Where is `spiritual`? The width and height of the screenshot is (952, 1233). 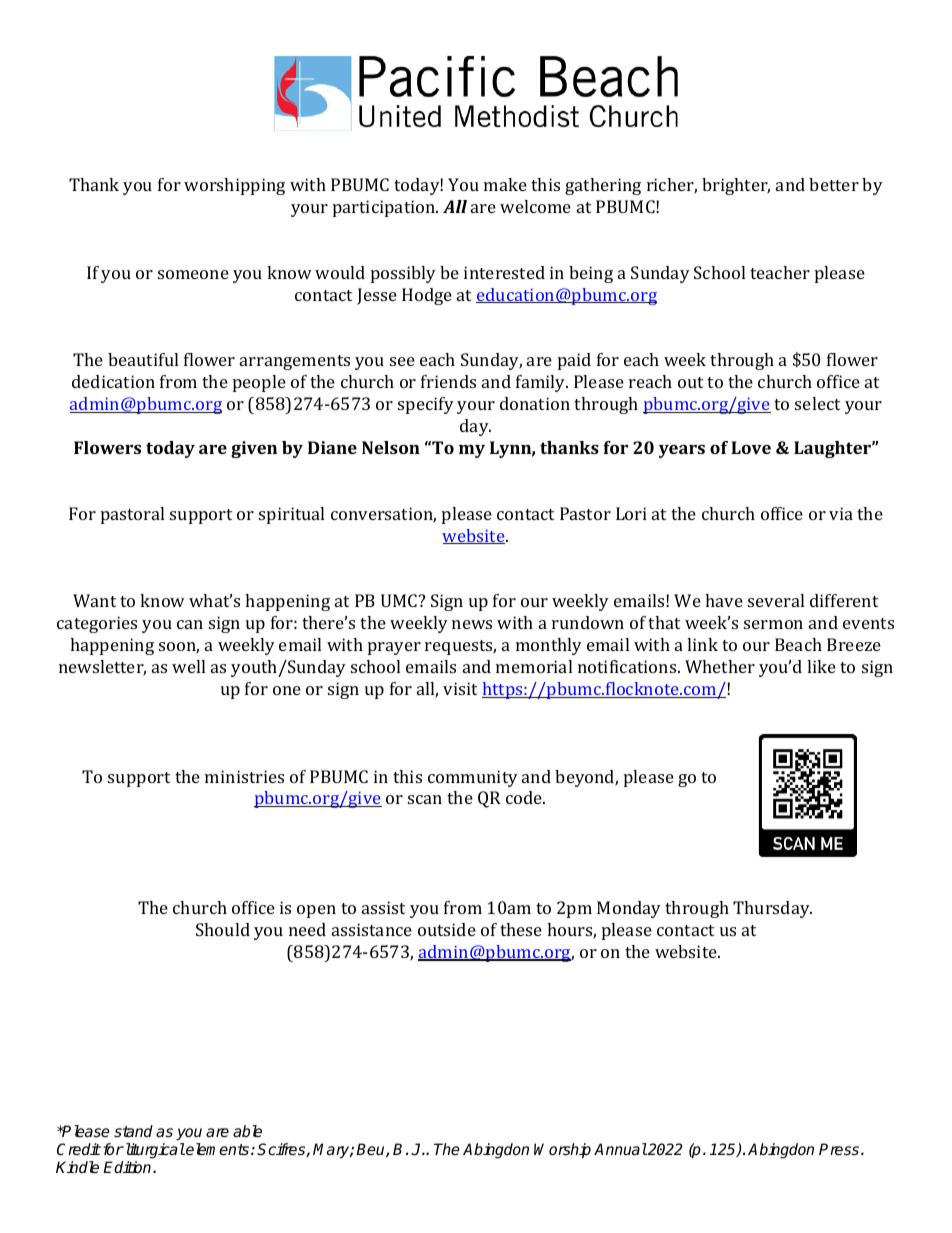 spiritual is located at coordinates (291, 515).
